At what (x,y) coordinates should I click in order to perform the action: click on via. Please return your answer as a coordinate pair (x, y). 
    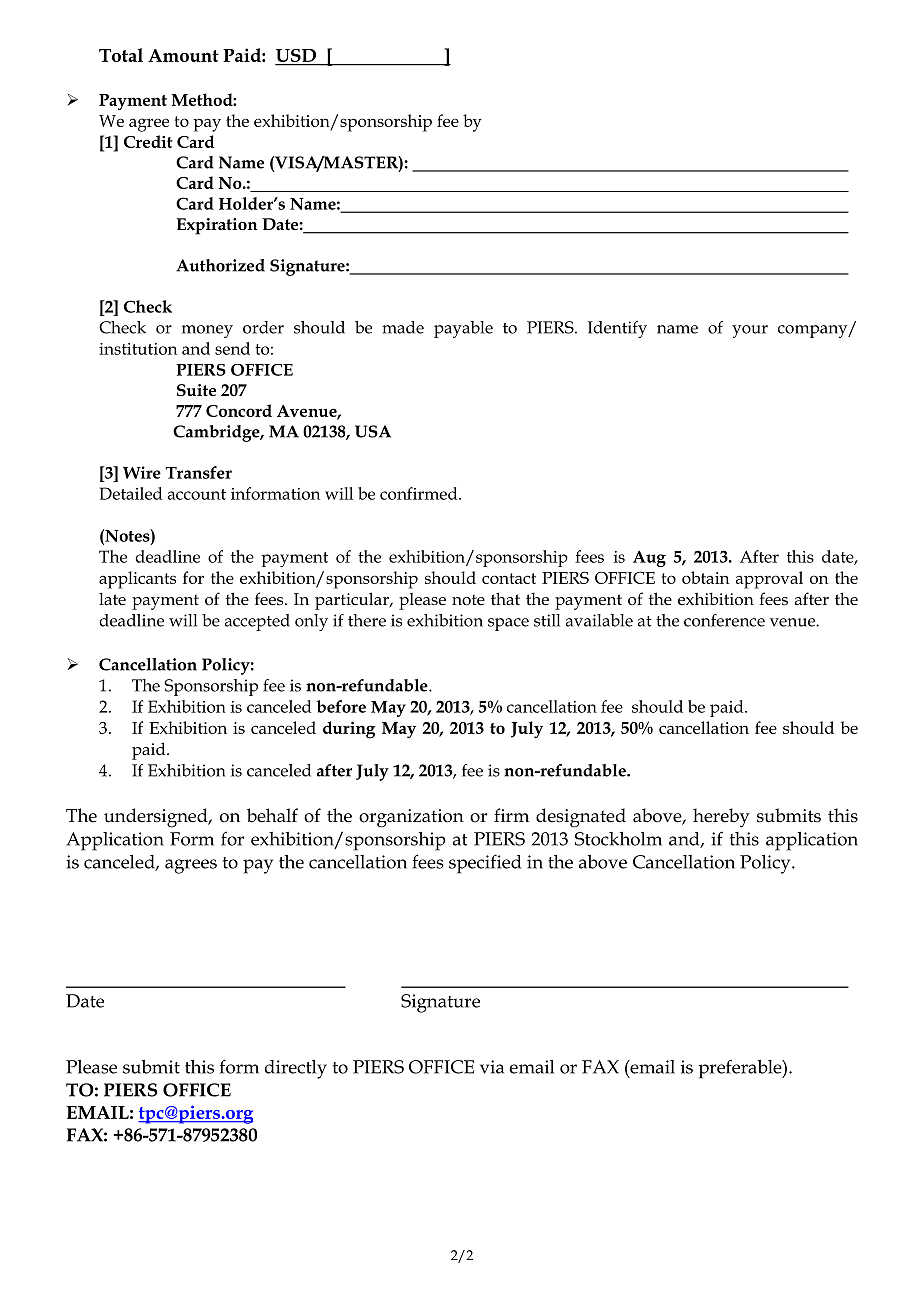
    Looking at the image, I should click on (492, 1067).
